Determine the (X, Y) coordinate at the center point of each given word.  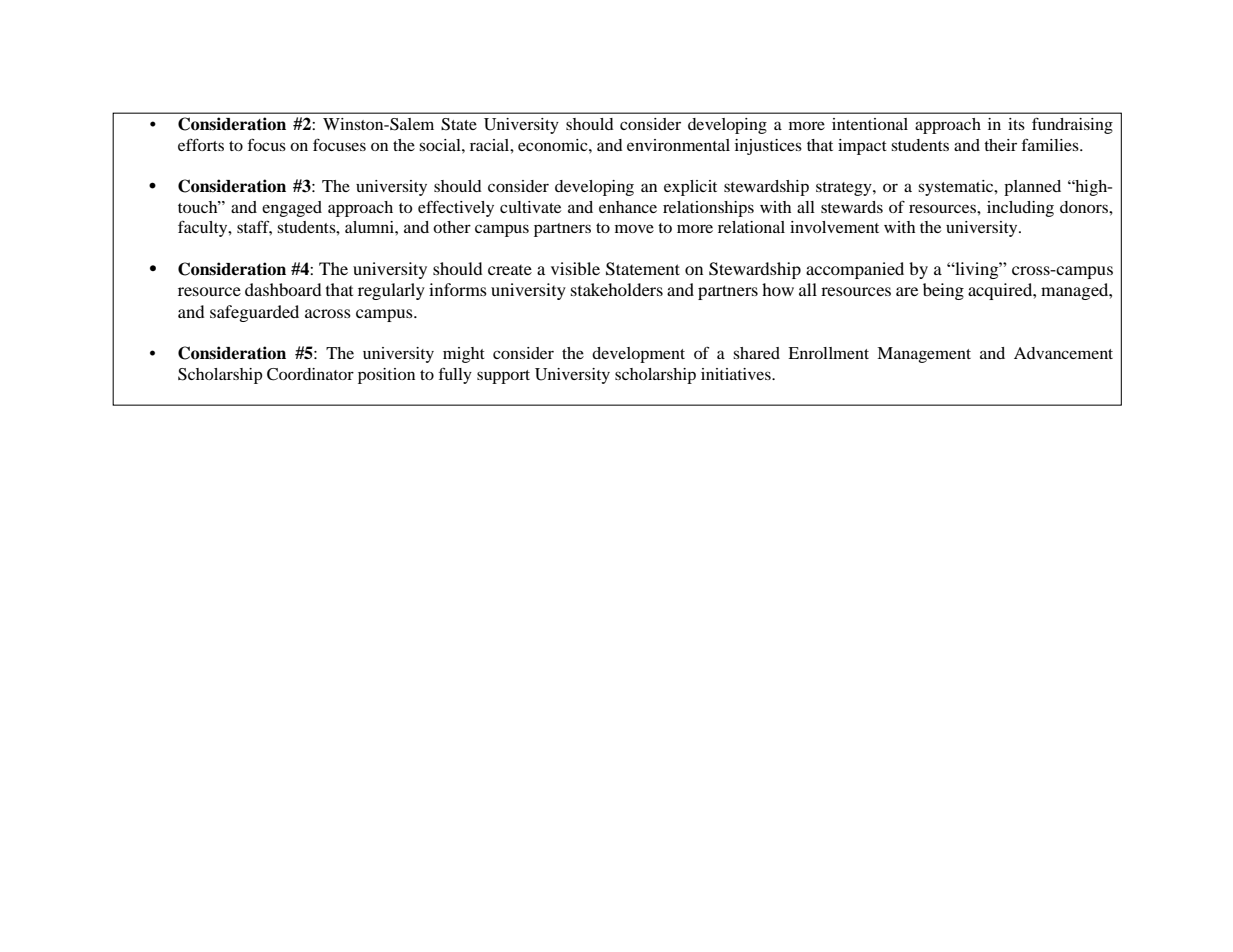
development (638, 355)
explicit (690, 188)
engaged (292, 209)
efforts (201, 144)
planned (1032, 188)
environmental (678, 145)
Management (924, 355)
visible (575, 268)
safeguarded (254, 313)
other (452, 227)
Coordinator (310, 374)
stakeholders (617, 289)
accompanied (855, 270)
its (1016, 124)
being (943, 291)
